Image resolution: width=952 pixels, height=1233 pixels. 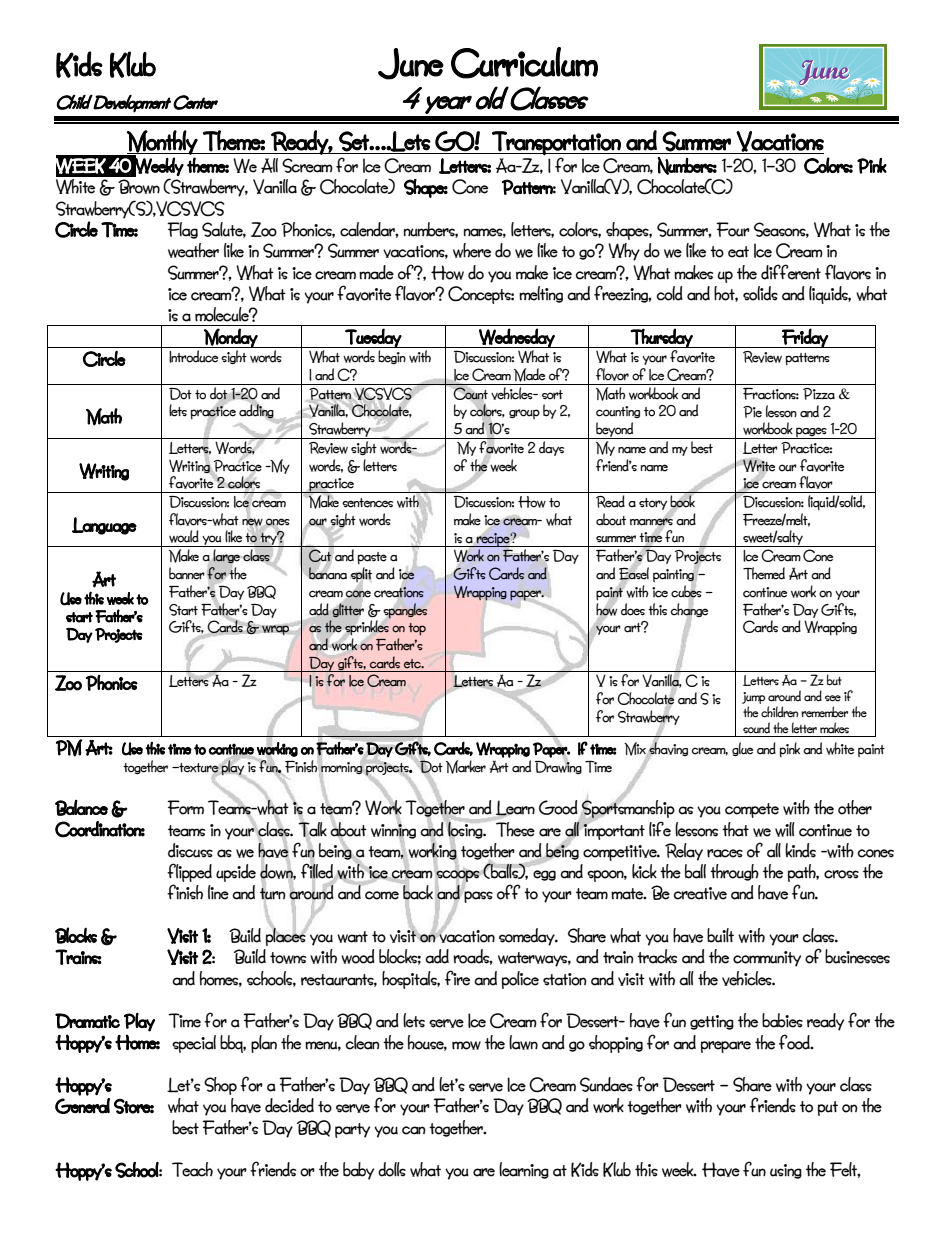 What do you see at coordinates (524, 63) in the page?
I see `Curriculum` at bounding box center [524, 63].
